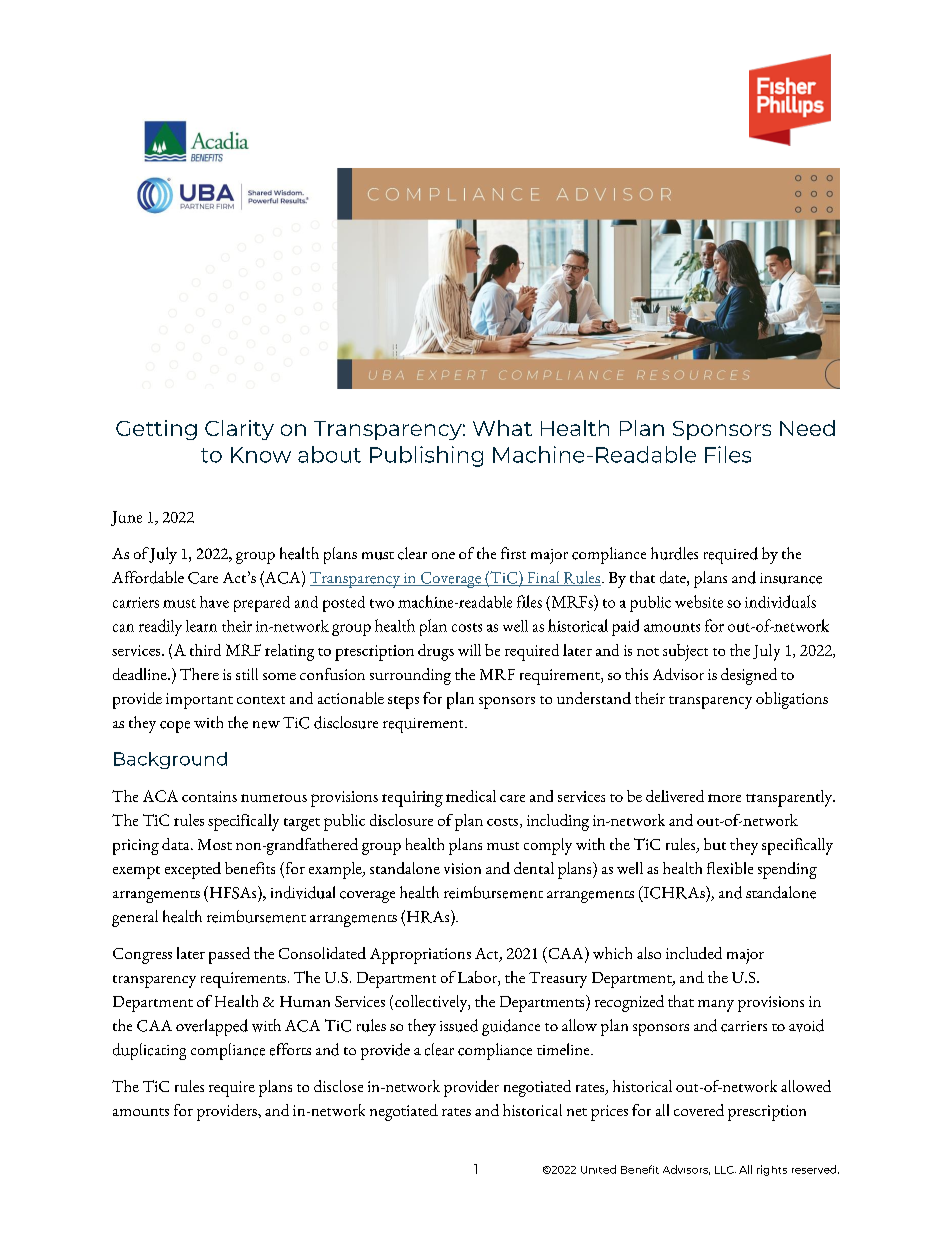 The height and width of the page is (1233, 952). I want to click on included, so click(694, 953).
